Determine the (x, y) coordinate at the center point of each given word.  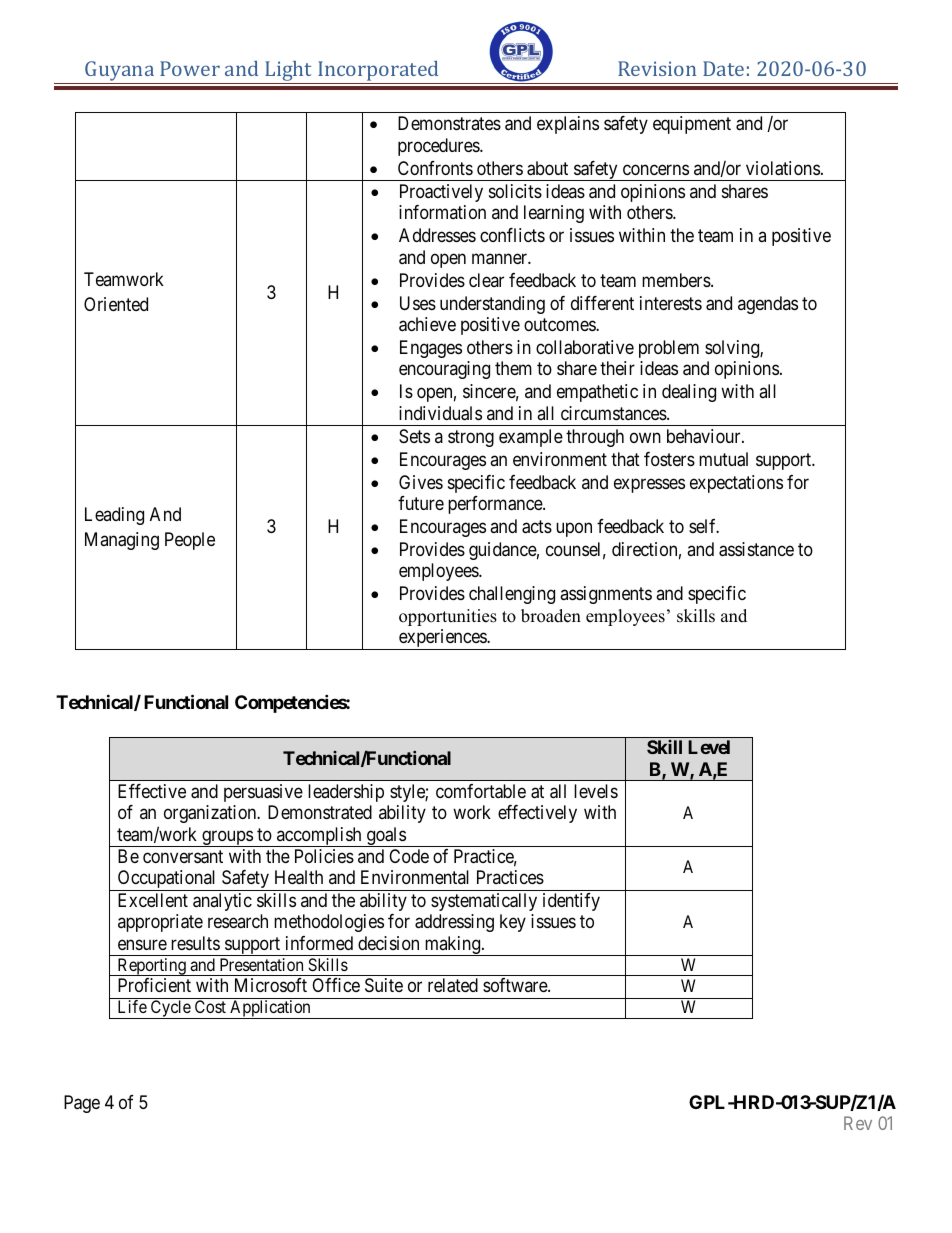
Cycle (170, 1009)
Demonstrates (449, 123)
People (190, 541)
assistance (756, 549)
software (516, 985)
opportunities (448, 617)
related (453, 985)
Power (190, 68)
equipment (692, 125)
